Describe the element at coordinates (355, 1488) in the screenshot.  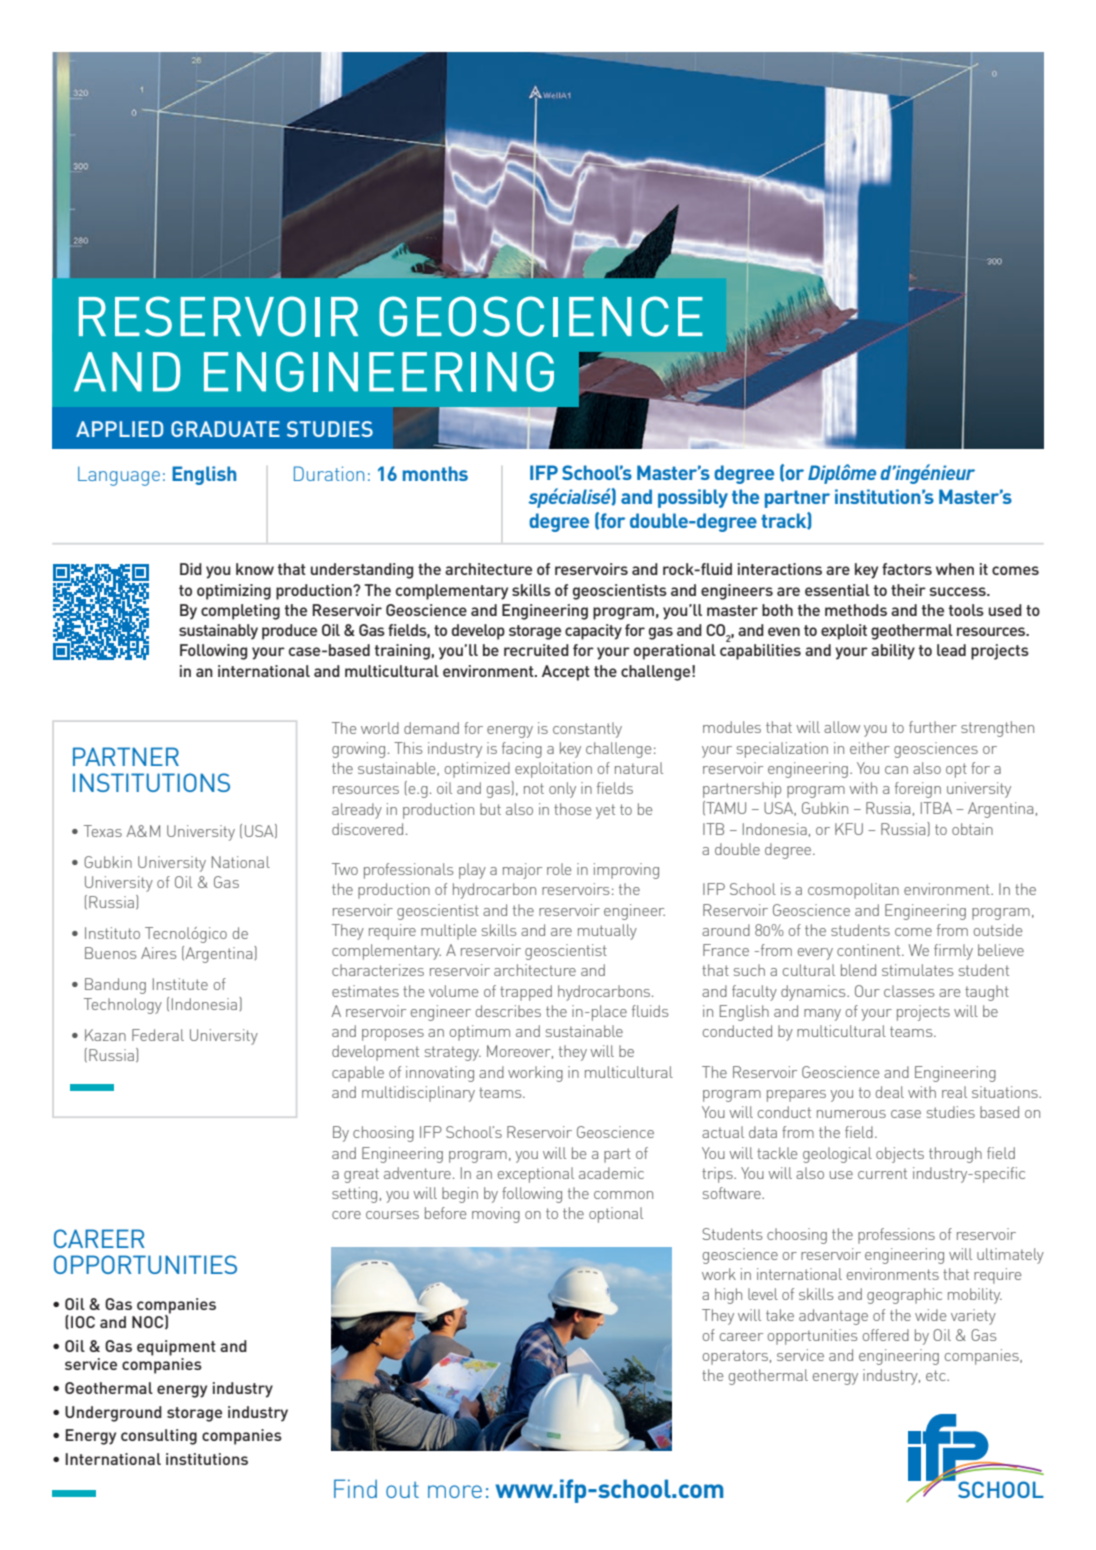
I see `Find` at that location.
